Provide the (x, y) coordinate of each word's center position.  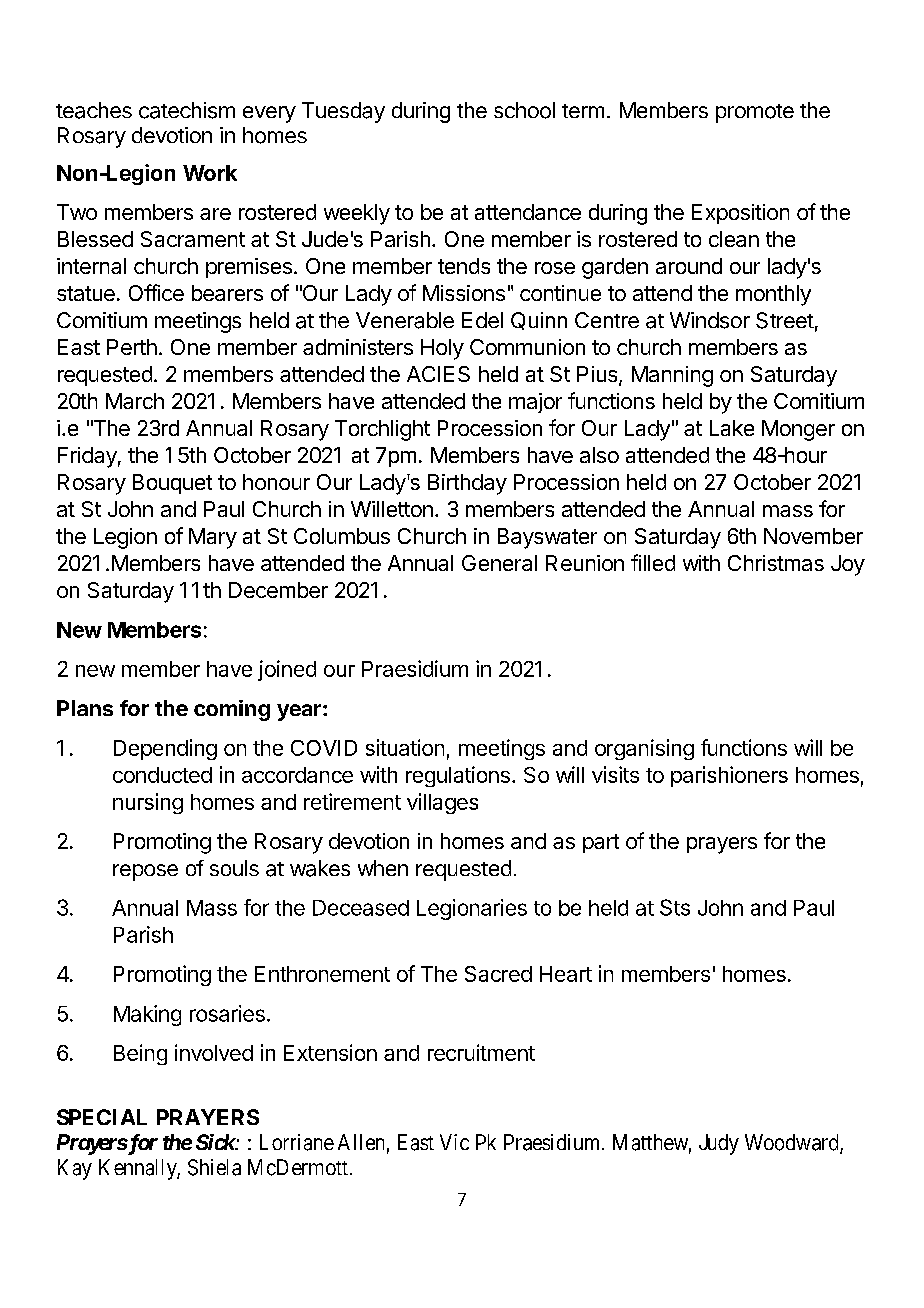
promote (755, 113)
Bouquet (172, 484)
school (524, 110)
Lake (732, 428)
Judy (719, 1144)
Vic (454, 1142)
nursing (148, 803)
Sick (216, 1142)
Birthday (467, 484)
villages (442, 803)
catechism (187, 110)
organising (644, 749)
